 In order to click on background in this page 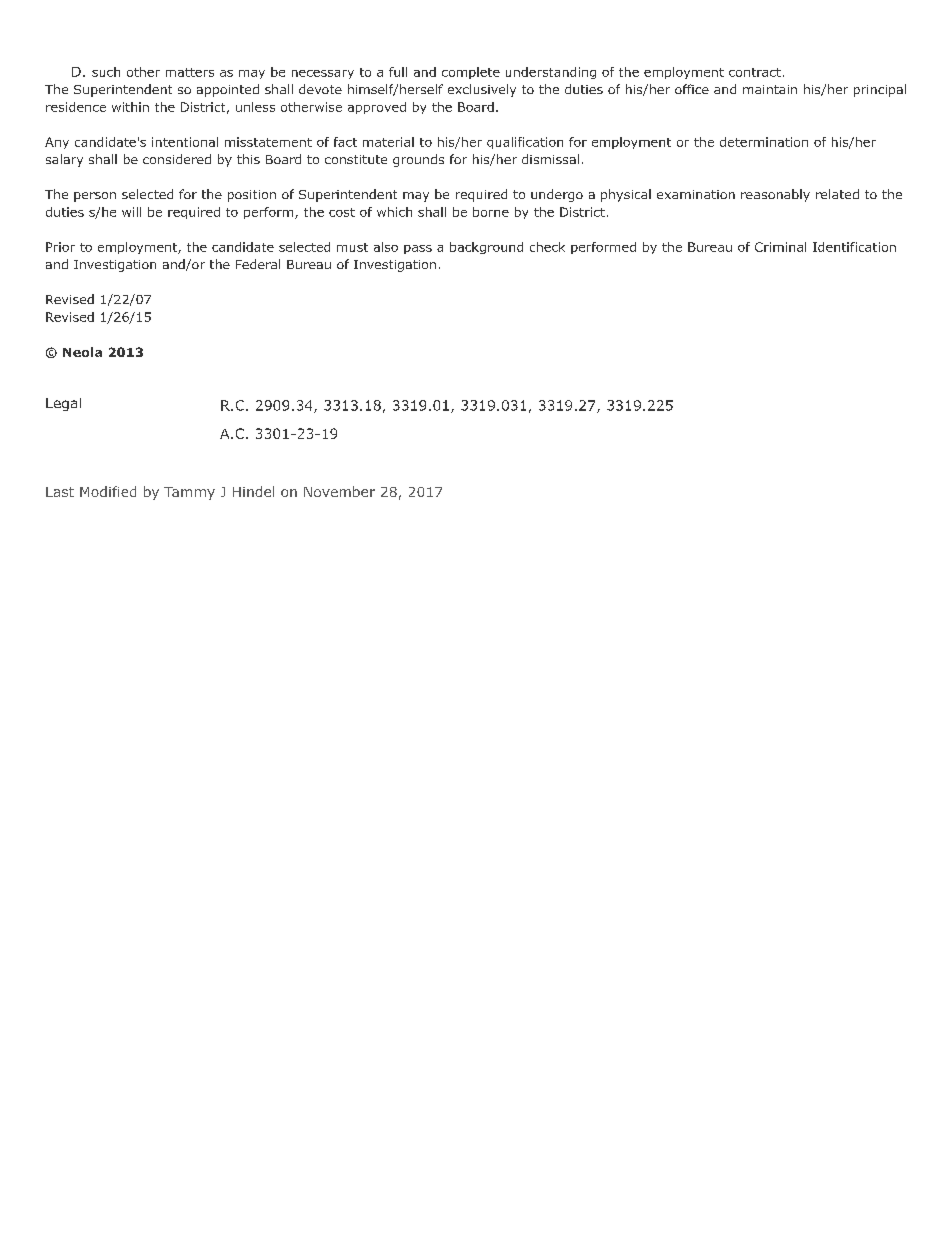, I will do `click(486, 248)`.
